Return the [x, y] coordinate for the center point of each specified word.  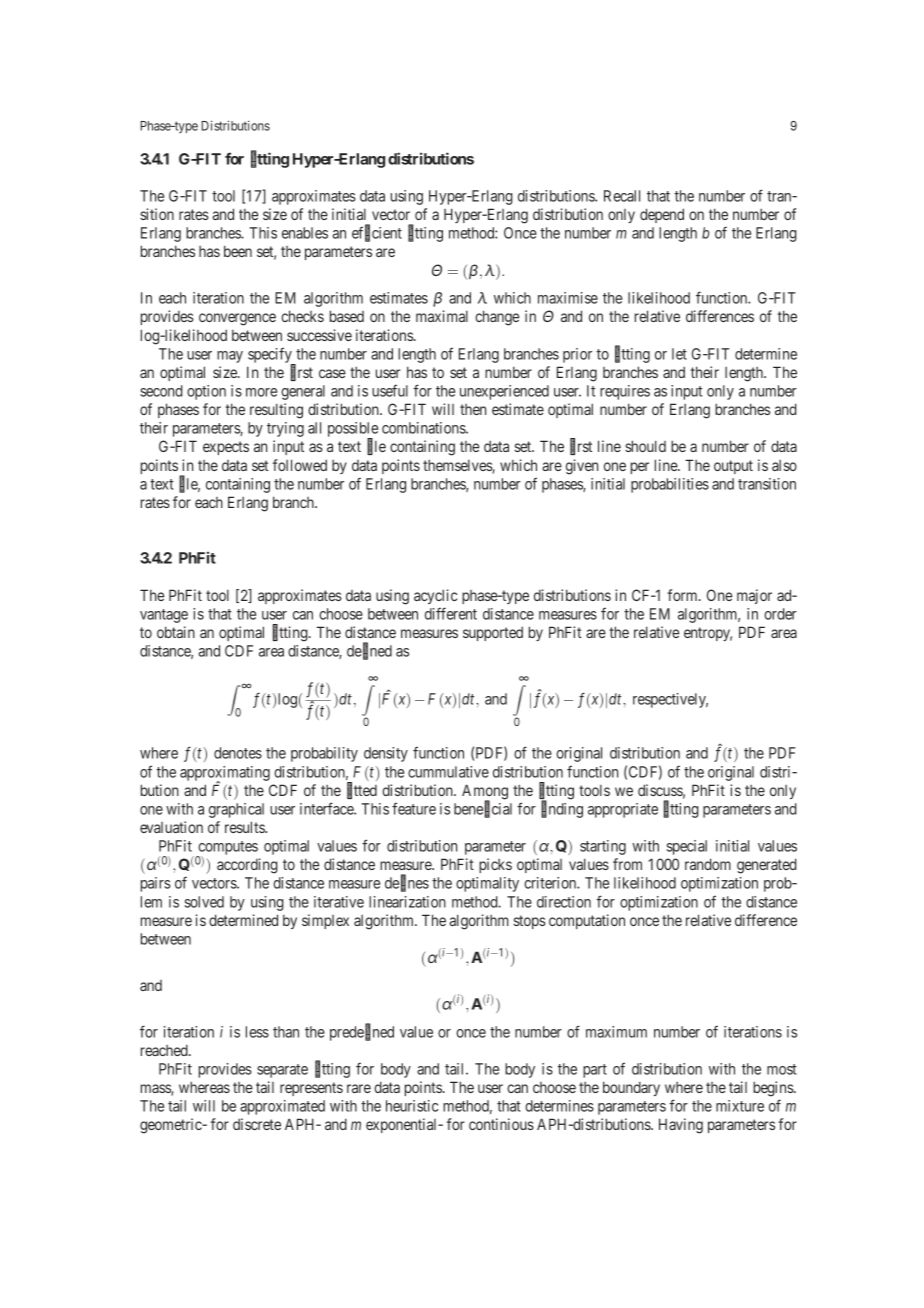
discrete [257, 1124]
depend [662, 215]
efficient [377, 234]
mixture [740, 1106]
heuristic [412, 1106]
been [238, 251]
